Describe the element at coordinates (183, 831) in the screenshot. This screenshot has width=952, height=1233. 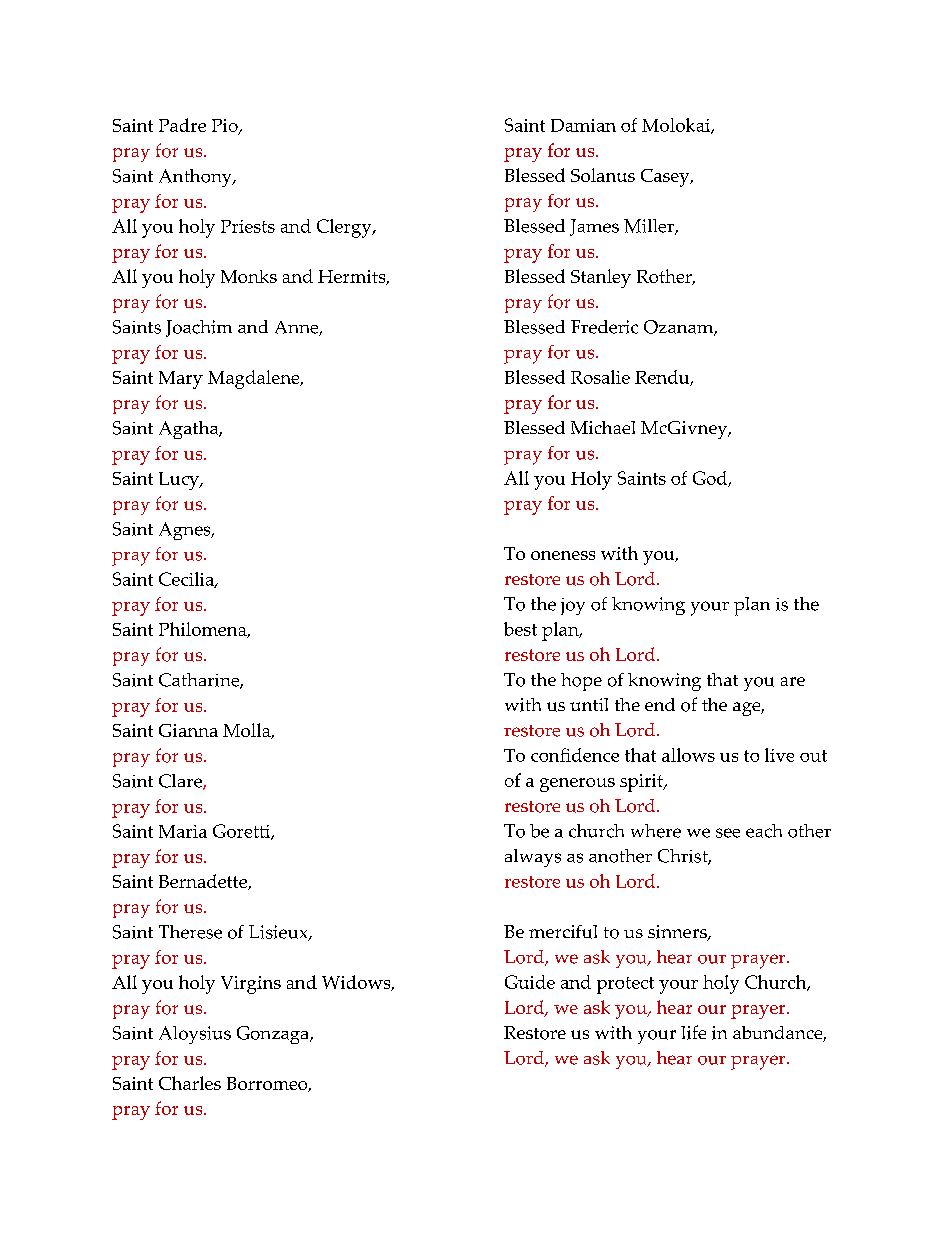
I see `Maria` at that location.
